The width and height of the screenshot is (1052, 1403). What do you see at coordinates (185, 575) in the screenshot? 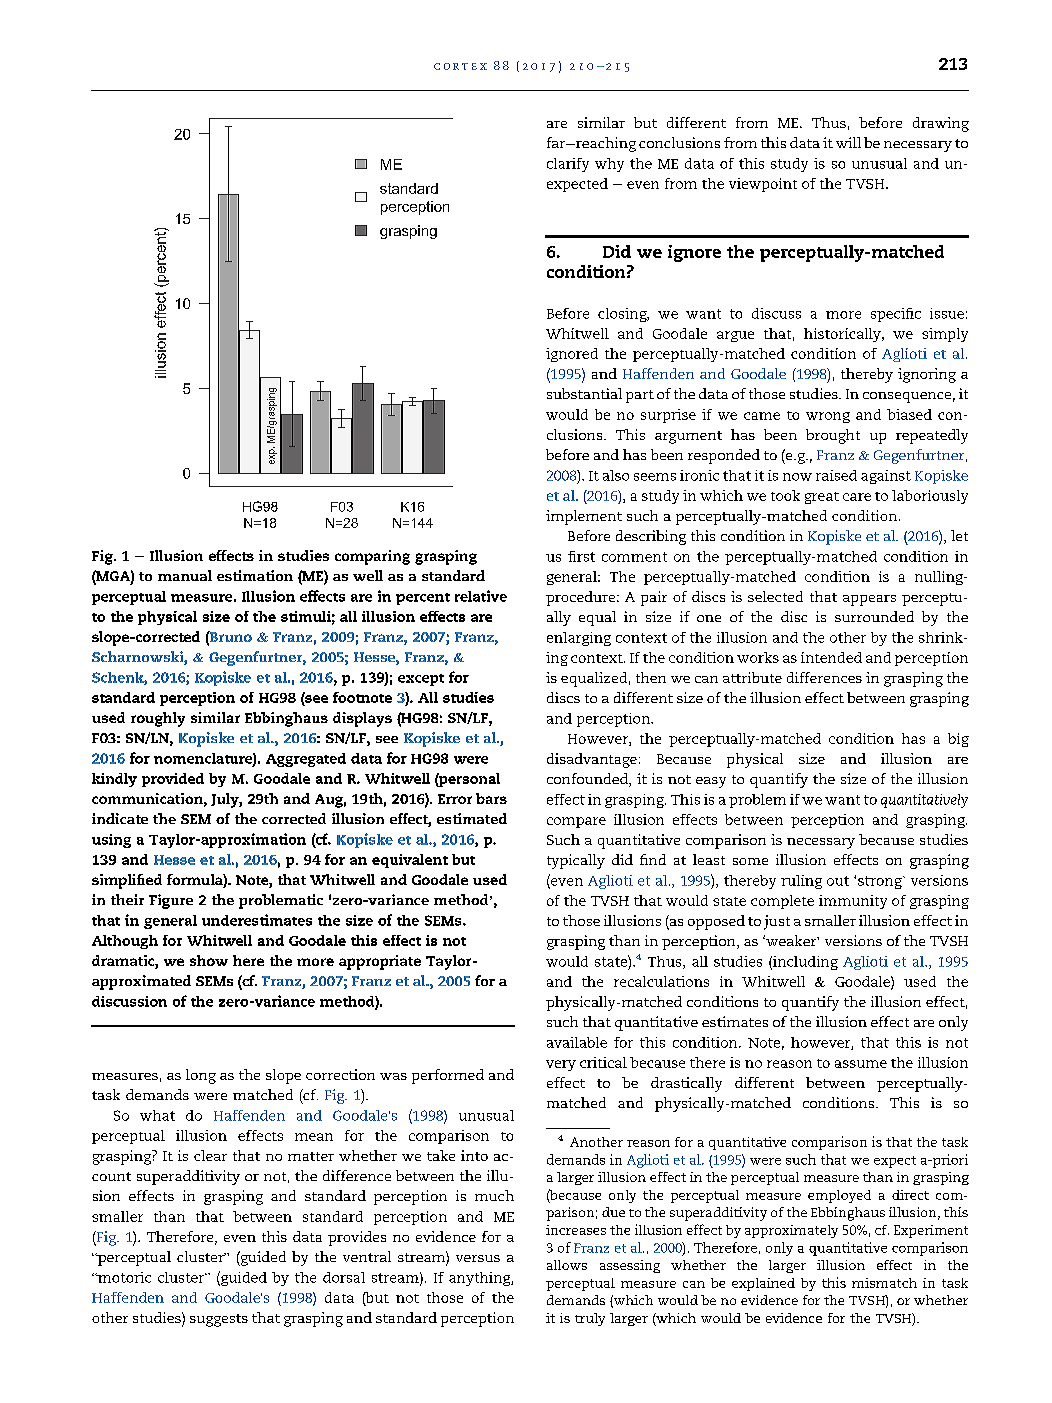
I see `manual` at bounding box center [185, 575].
